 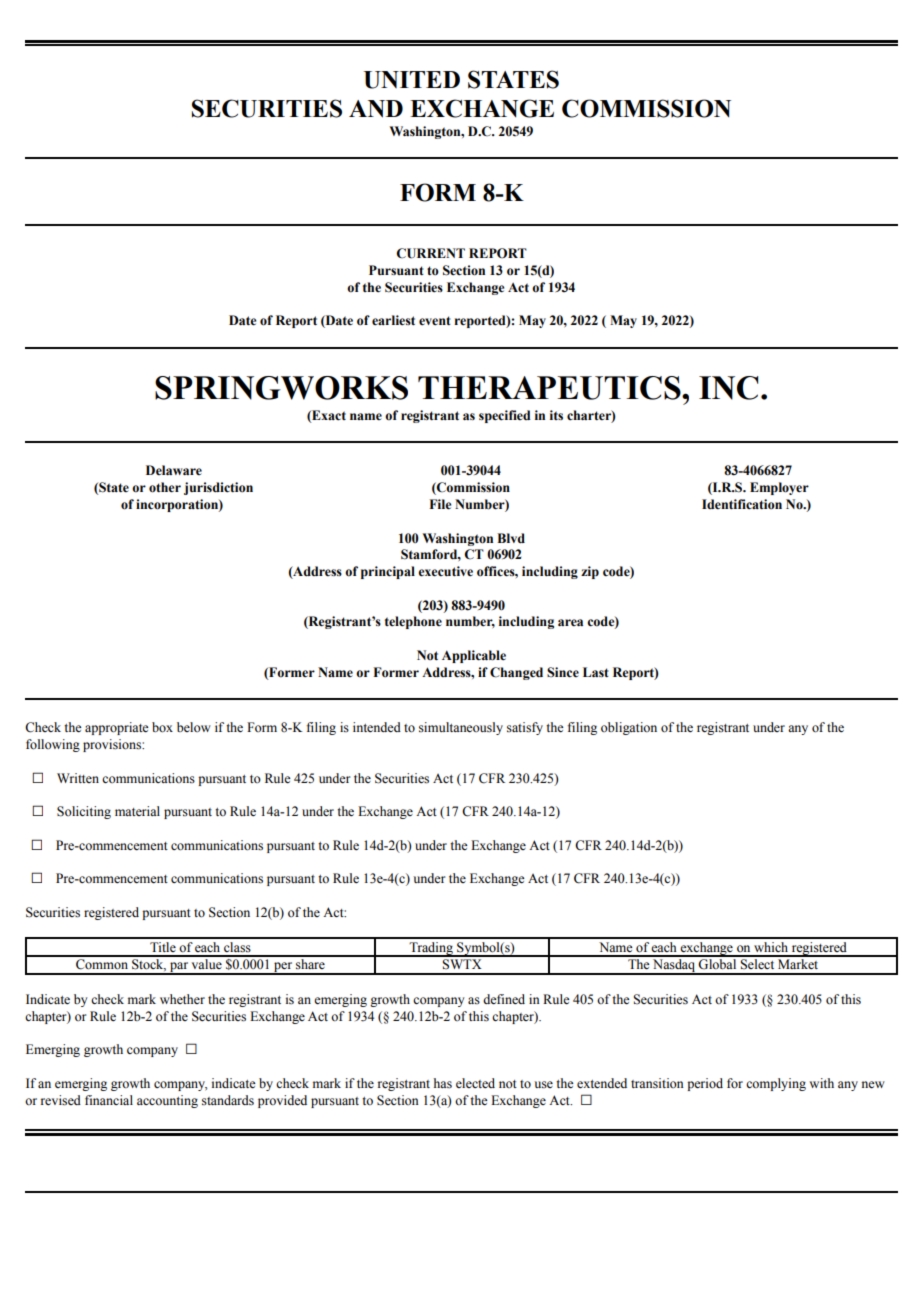 What do you see at coordinates (430, 253) in the document?
I see `CURRENT` at bounding box center [430, 253].
